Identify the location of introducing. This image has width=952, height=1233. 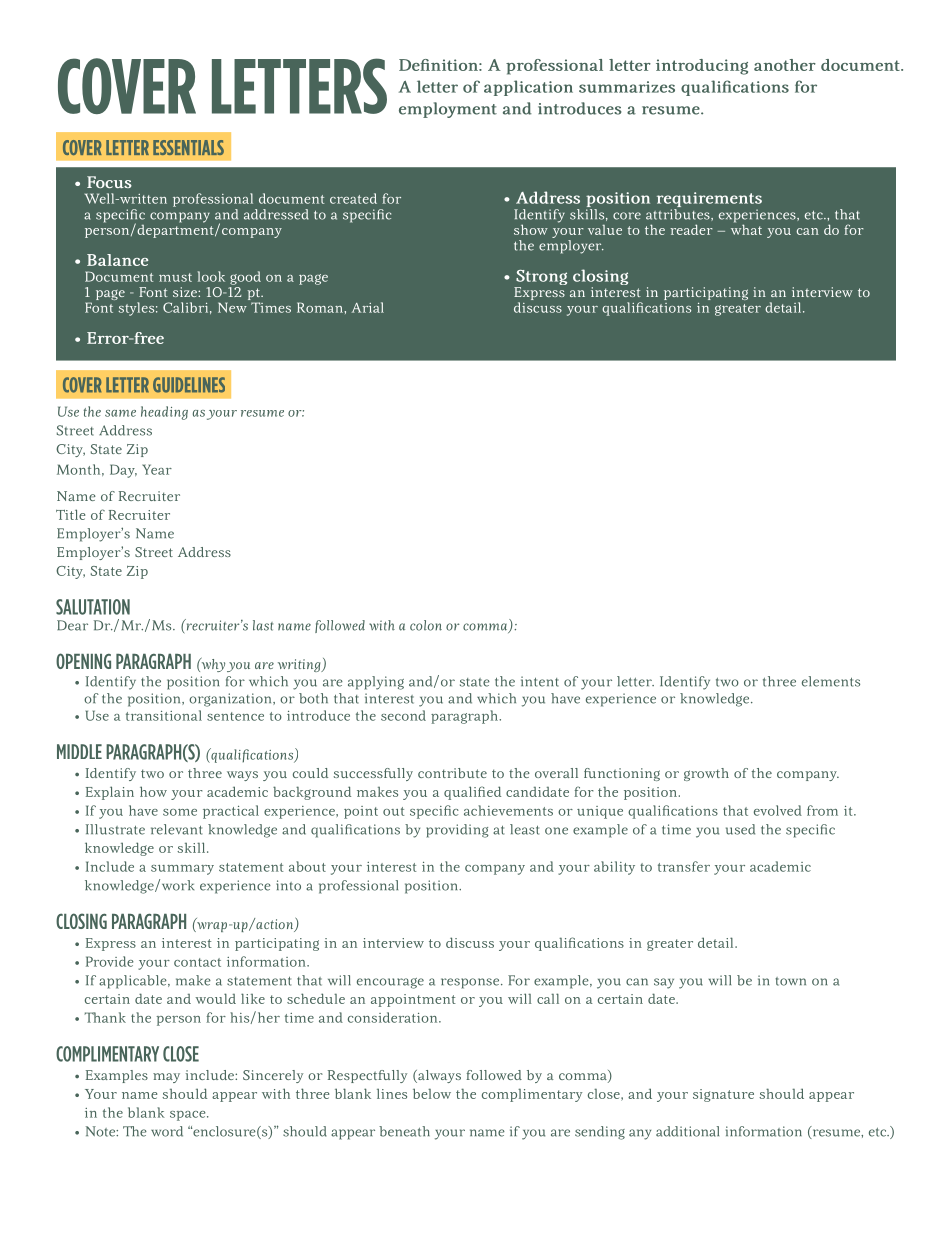
(702, 67).
